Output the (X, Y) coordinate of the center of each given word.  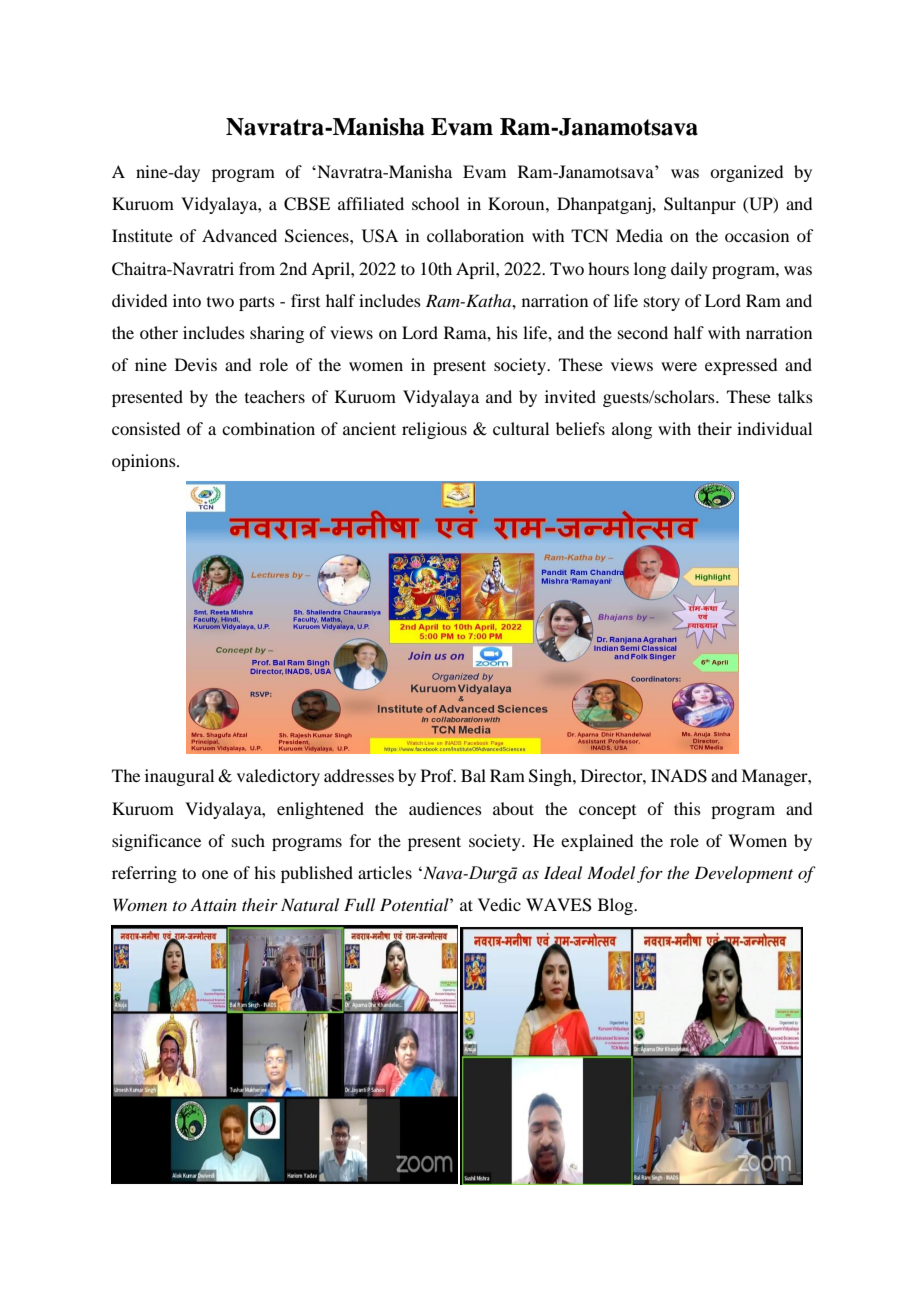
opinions (145, 462)
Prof (438, 775)
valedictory (278, 777)
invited (570, 396)
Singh (551, 777)
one (215, 874)
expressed (741, 366)
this (687, 808)
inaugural (179, 777)
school (435, 203)
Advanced (239, 235)
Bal (473, 775)
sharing (277, 334)
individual (774, 428)
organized (746, 173)
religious (434, 430)
